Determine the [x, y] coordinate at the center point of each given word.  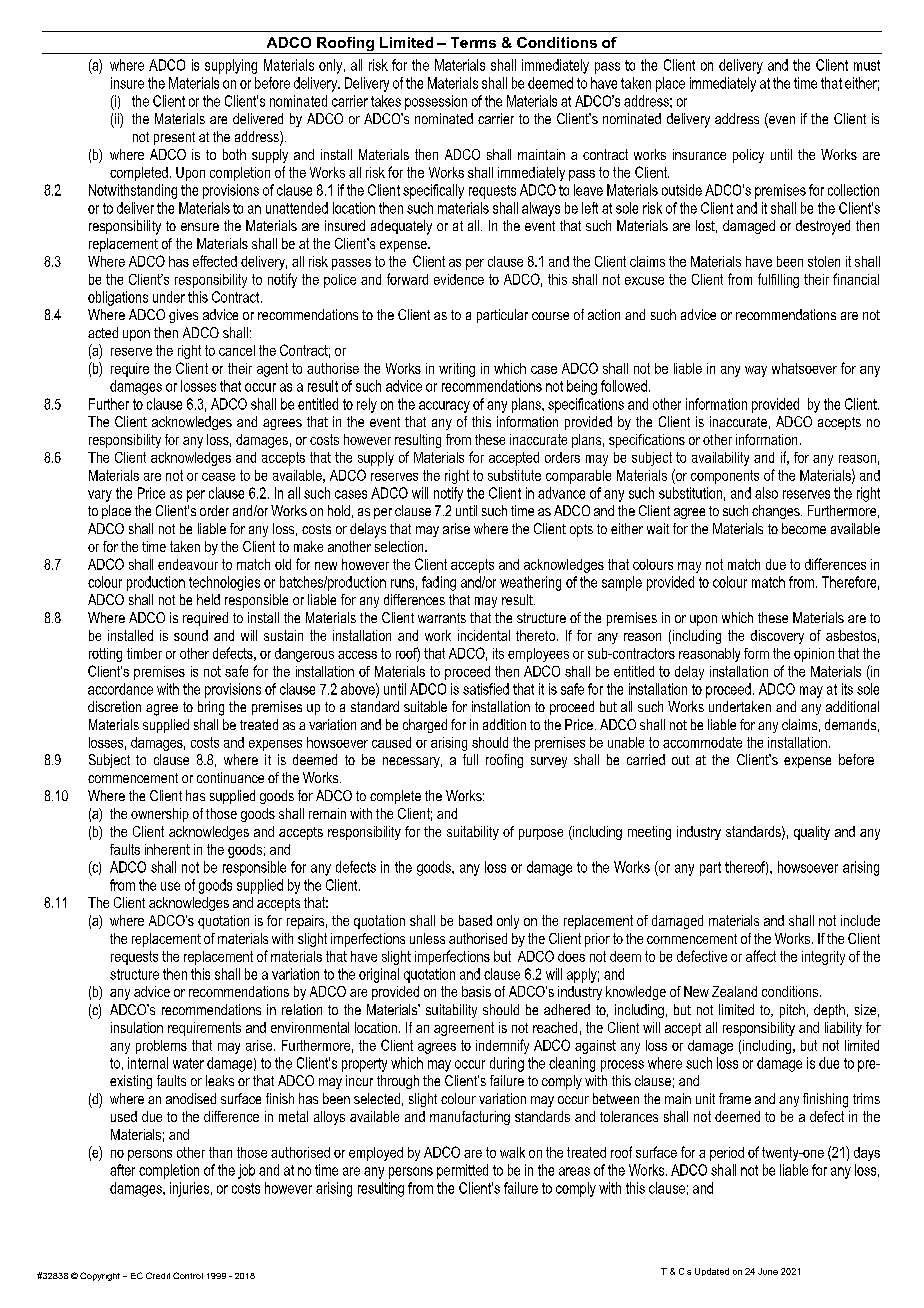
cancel [237, 350]
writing [457, 370]
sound [191, 635]
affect [761, 956]
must [867, 65]
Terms [473, 42]
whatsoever [804, 368]
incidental [484, 635]
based [475, 920]
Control [188, 1275]
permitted [462, 1171]
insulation [137, 1027]
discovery [777, 637]
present [174, 138]
